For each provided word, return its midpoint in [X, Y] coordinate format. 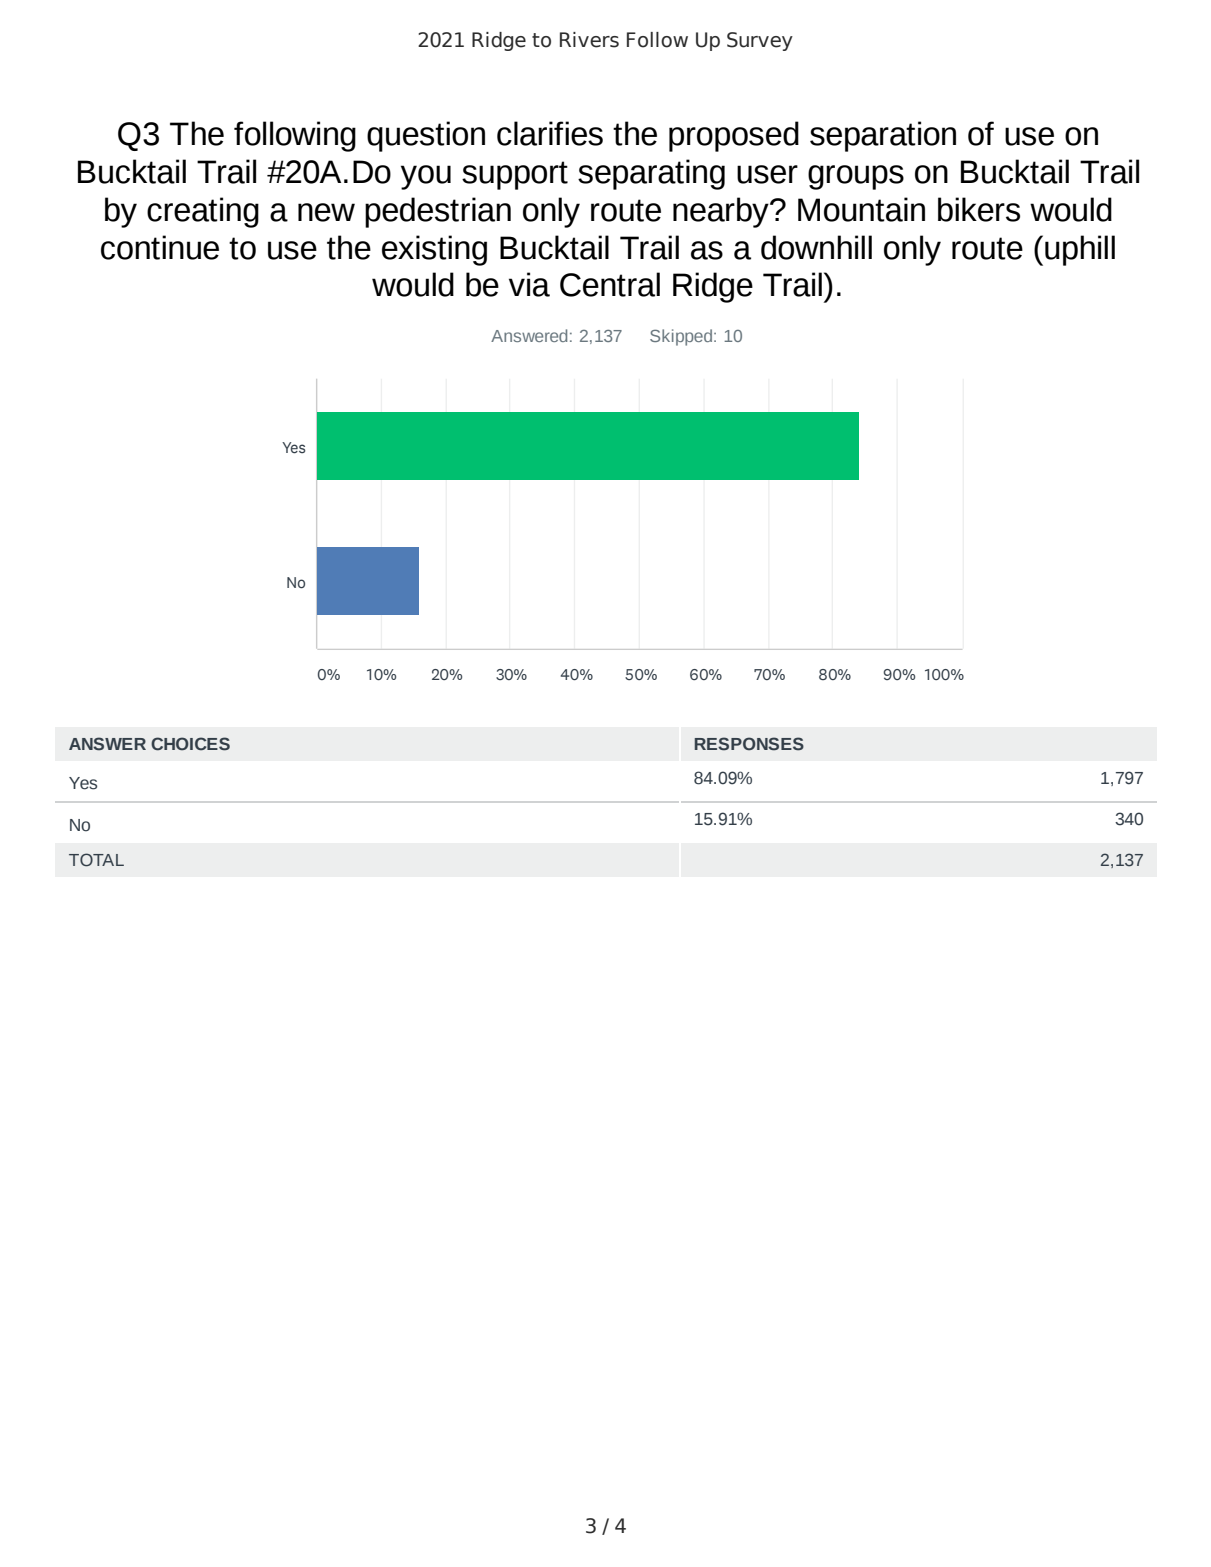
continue [160, 247]
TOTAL [96, 860]
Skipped [681, 337]
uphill [1080, 250]
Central [610, 284]
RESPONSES [749, 744]
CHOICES [190, 744]
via [529, 284]
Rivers [589, 40]
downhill [816, 247]
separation [883, 136]
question [426, 136]
